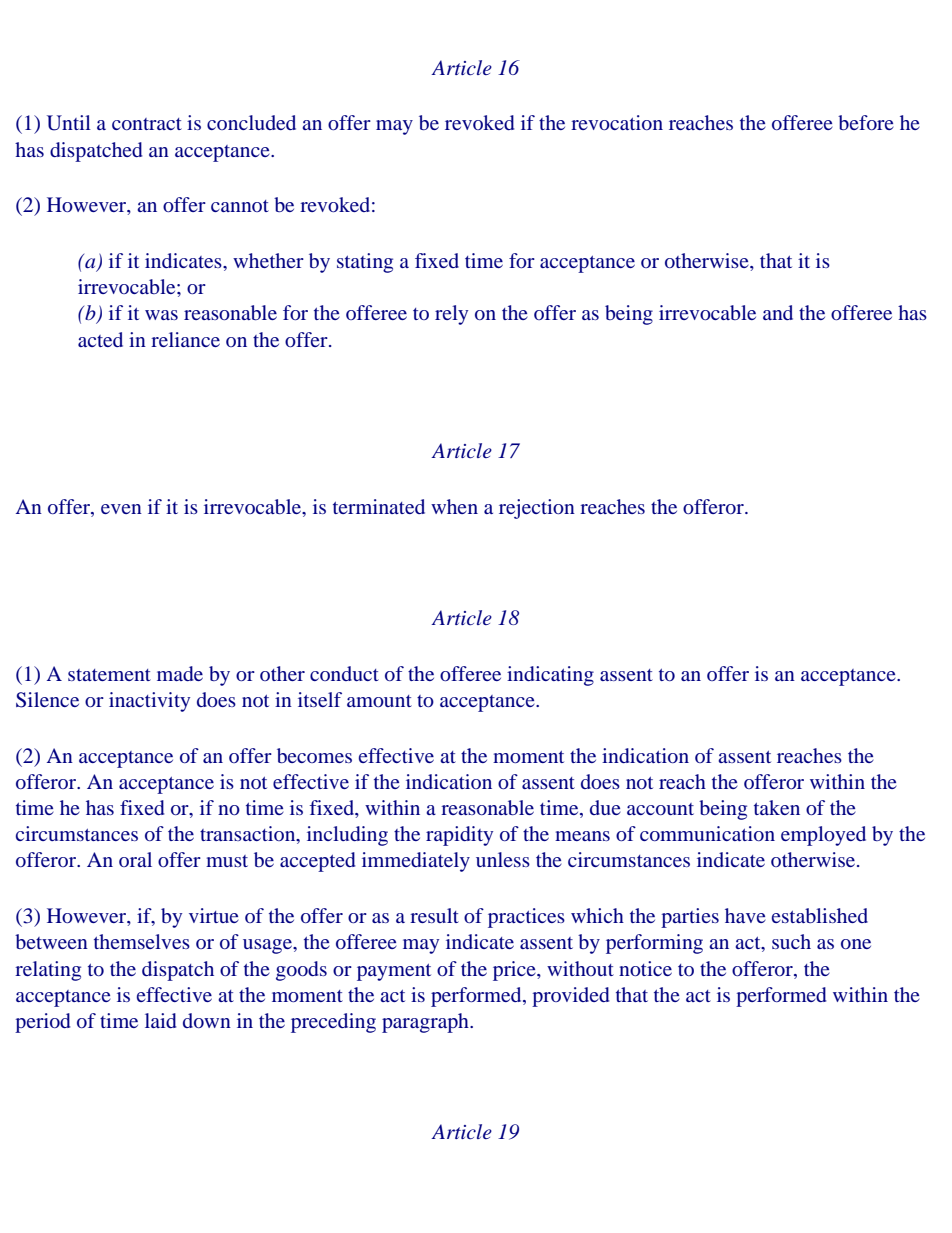  Describe the element at coordinates (426, 1023) in the screenshot. I see `paragraph` at that location.
